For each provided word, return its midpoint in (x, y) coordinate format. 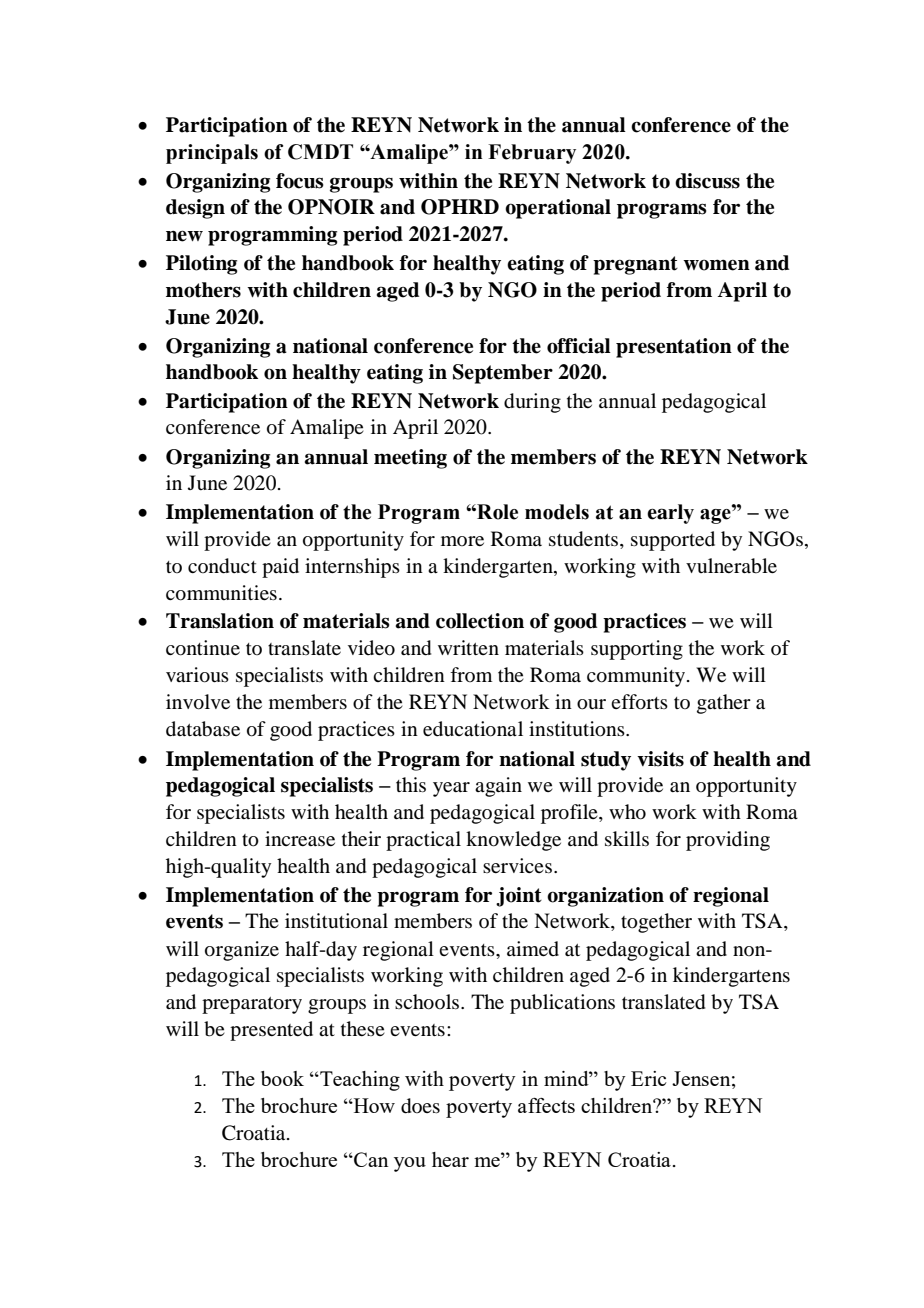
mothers (203, 290)
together (656, 923)
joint (519, 897)
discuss (707, 181)
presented (271, 1031)
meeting (410, 459)
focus (300, 181)
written (468, 647)
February (532, 154)
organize (242, 951)
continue (203, 648)
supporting (637, 650)
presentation (674, 348)
